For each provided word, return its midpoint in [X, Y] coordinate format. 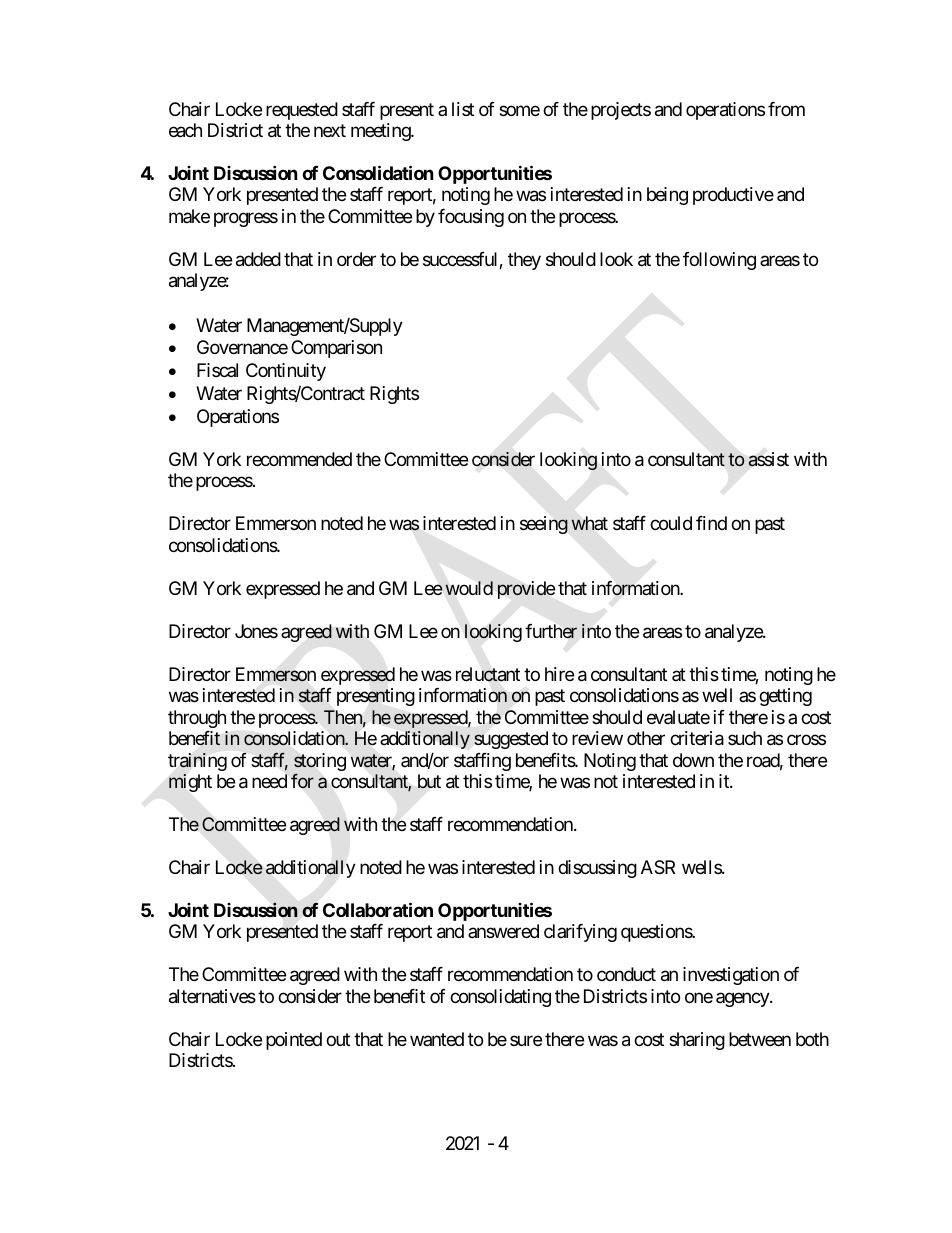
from [786, 109]
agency [743, 999]
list [463, 109]
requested [302, 111]
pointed [294, 1041]
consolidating [500, 998]
